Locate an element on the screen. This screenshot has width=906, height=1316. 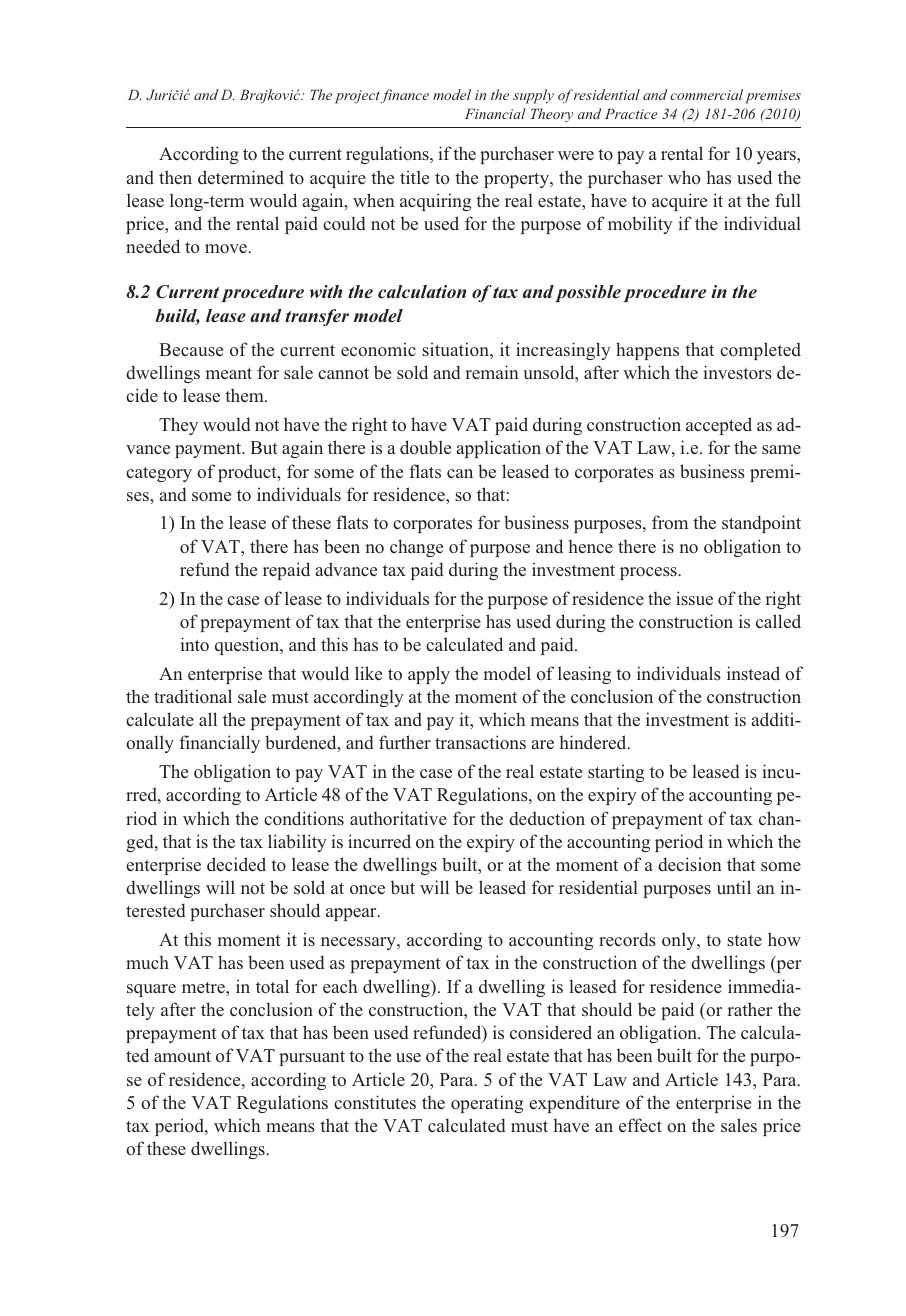
finance is located at coordinates (405, 96).
